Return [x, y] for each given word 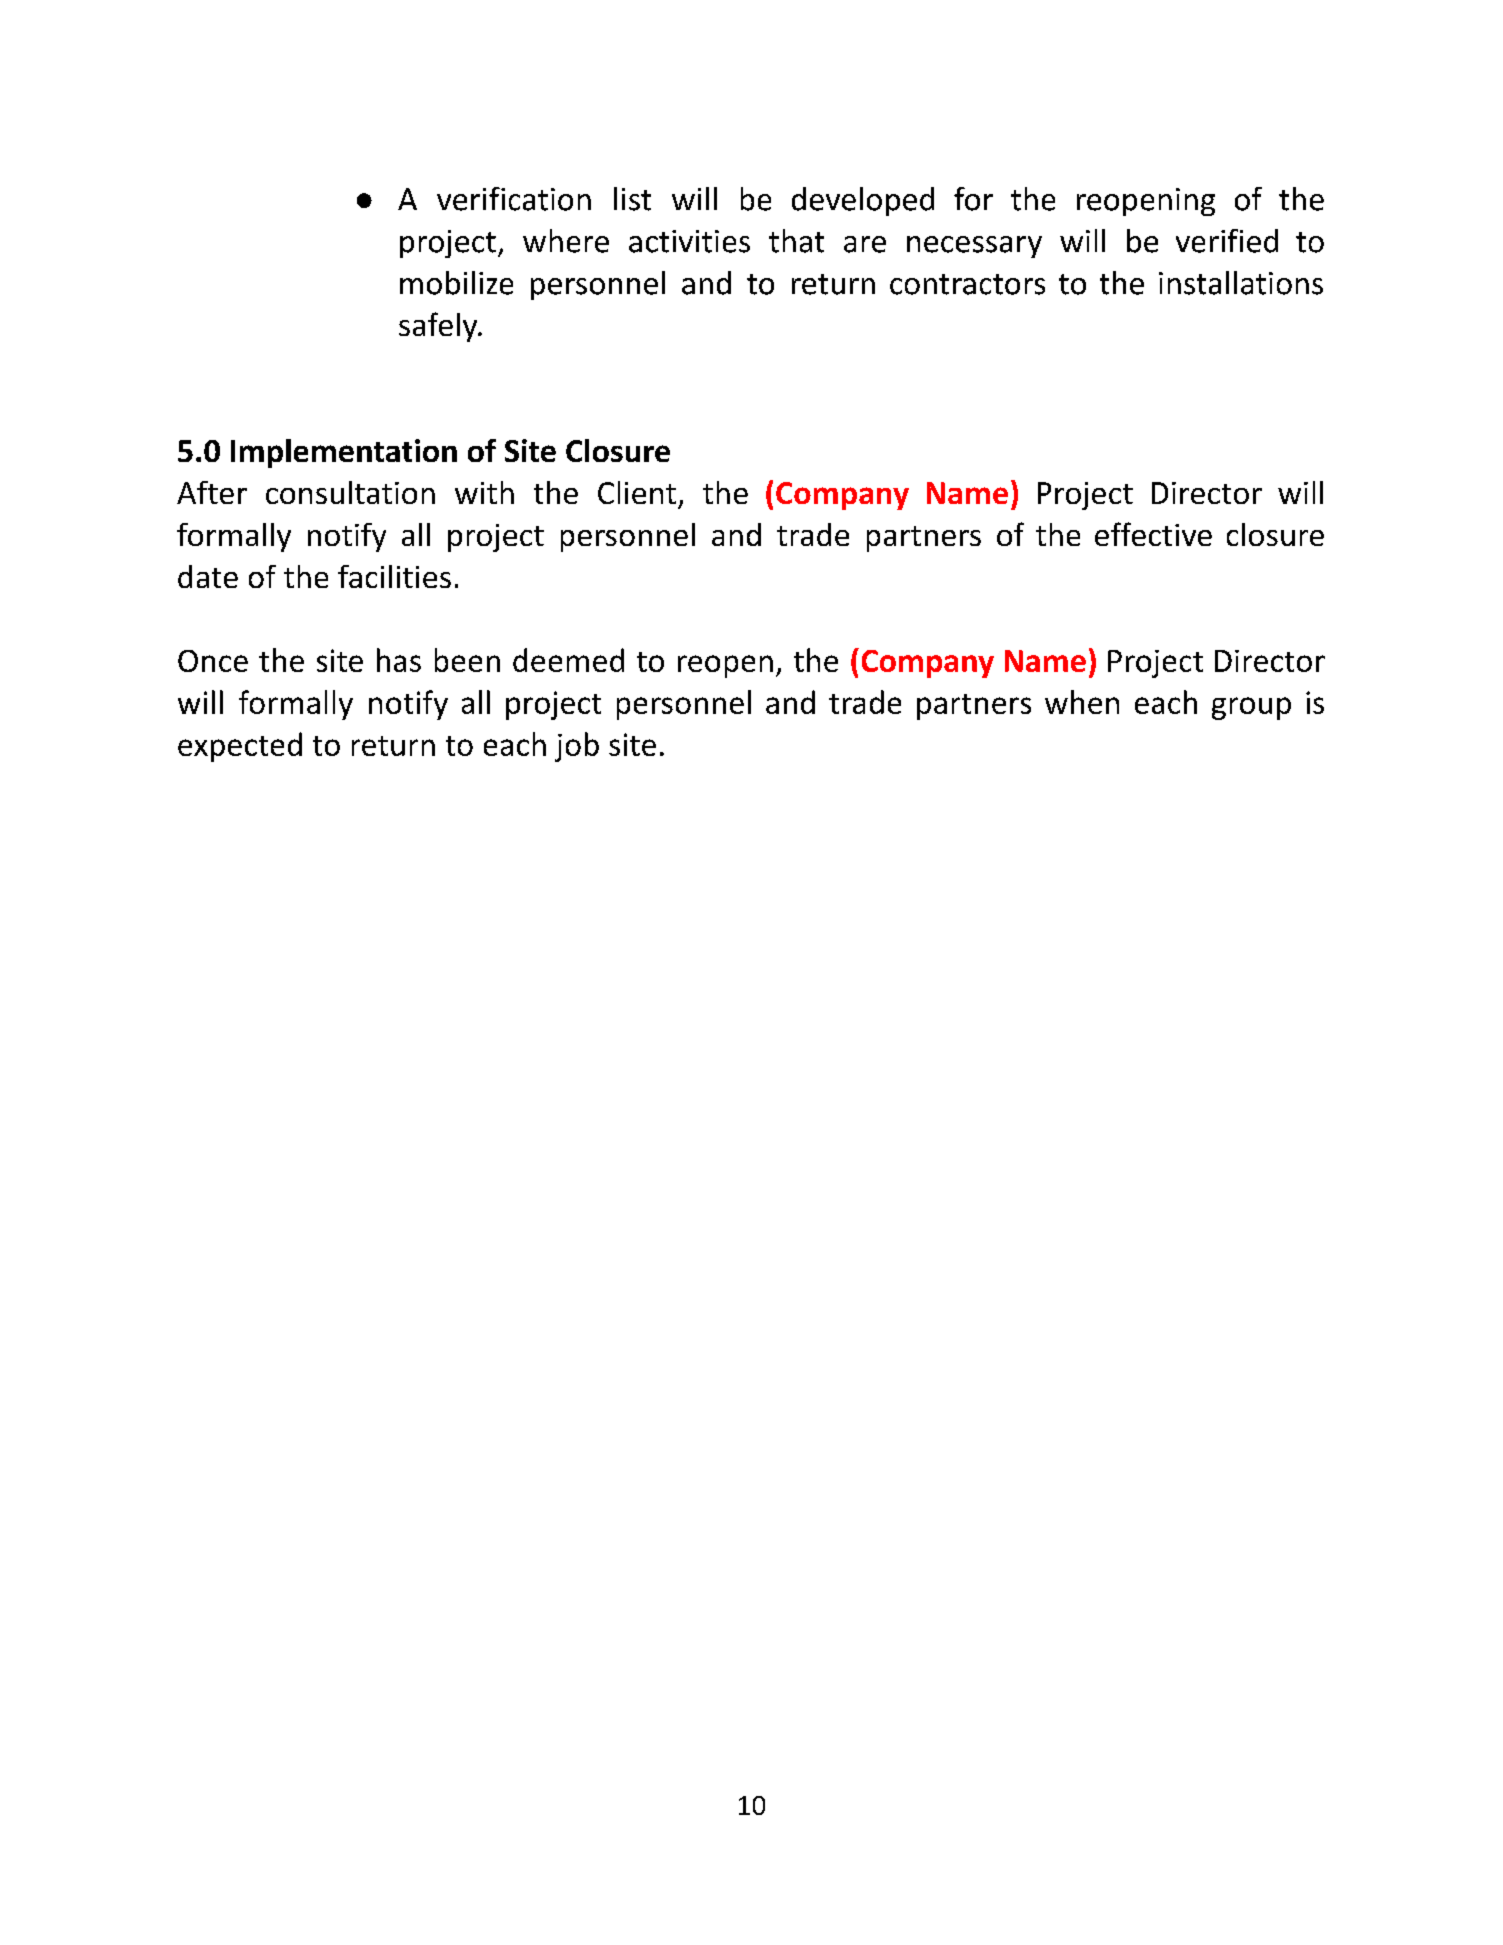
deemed [568, 660]
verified [1227, 241]
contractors [967, 284]
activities [689, 241]
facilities [394, 576]
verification [514, 199]
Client [637, 492]
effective [1153, 534]
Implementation [344, 453]
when [1082, 702]
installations [1241, 283]
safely [439, 327]
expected [240, 747]
